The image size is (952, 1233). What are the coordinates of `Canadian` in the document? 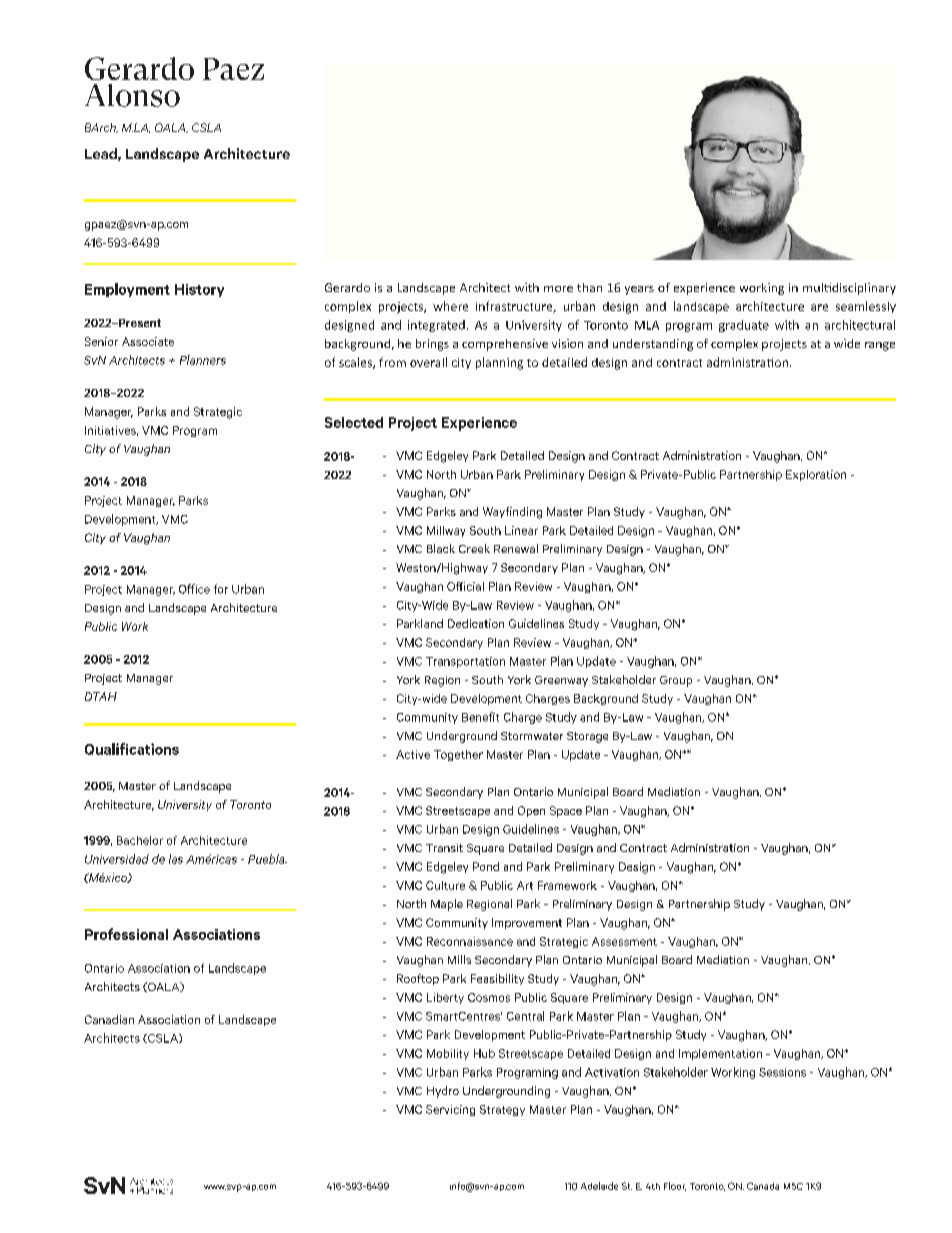 It's located at (109, 1019).
